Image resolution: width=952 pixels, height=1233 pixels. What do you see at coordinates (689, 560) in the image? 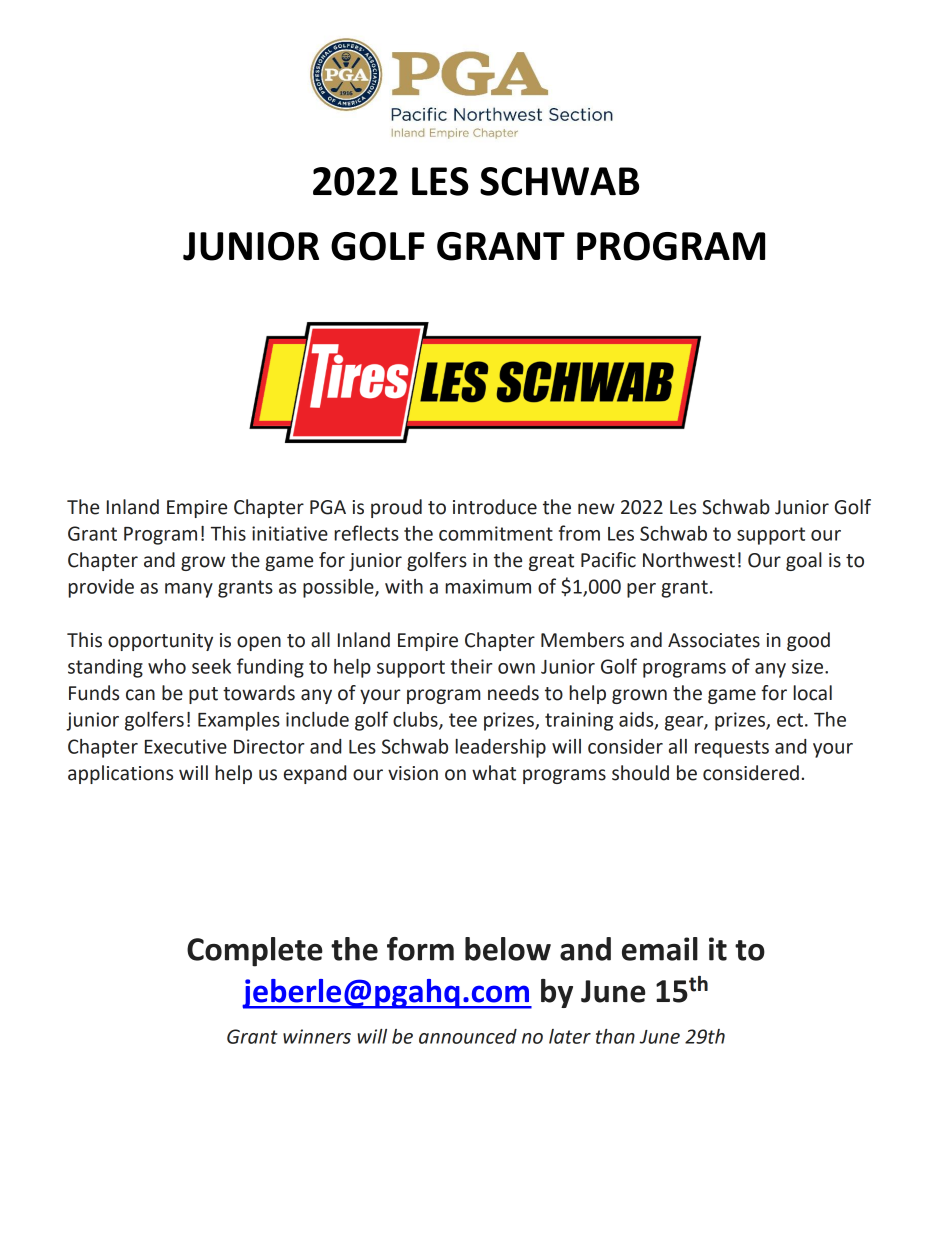
I see `Northwest` at bounding box center [689, 560].
